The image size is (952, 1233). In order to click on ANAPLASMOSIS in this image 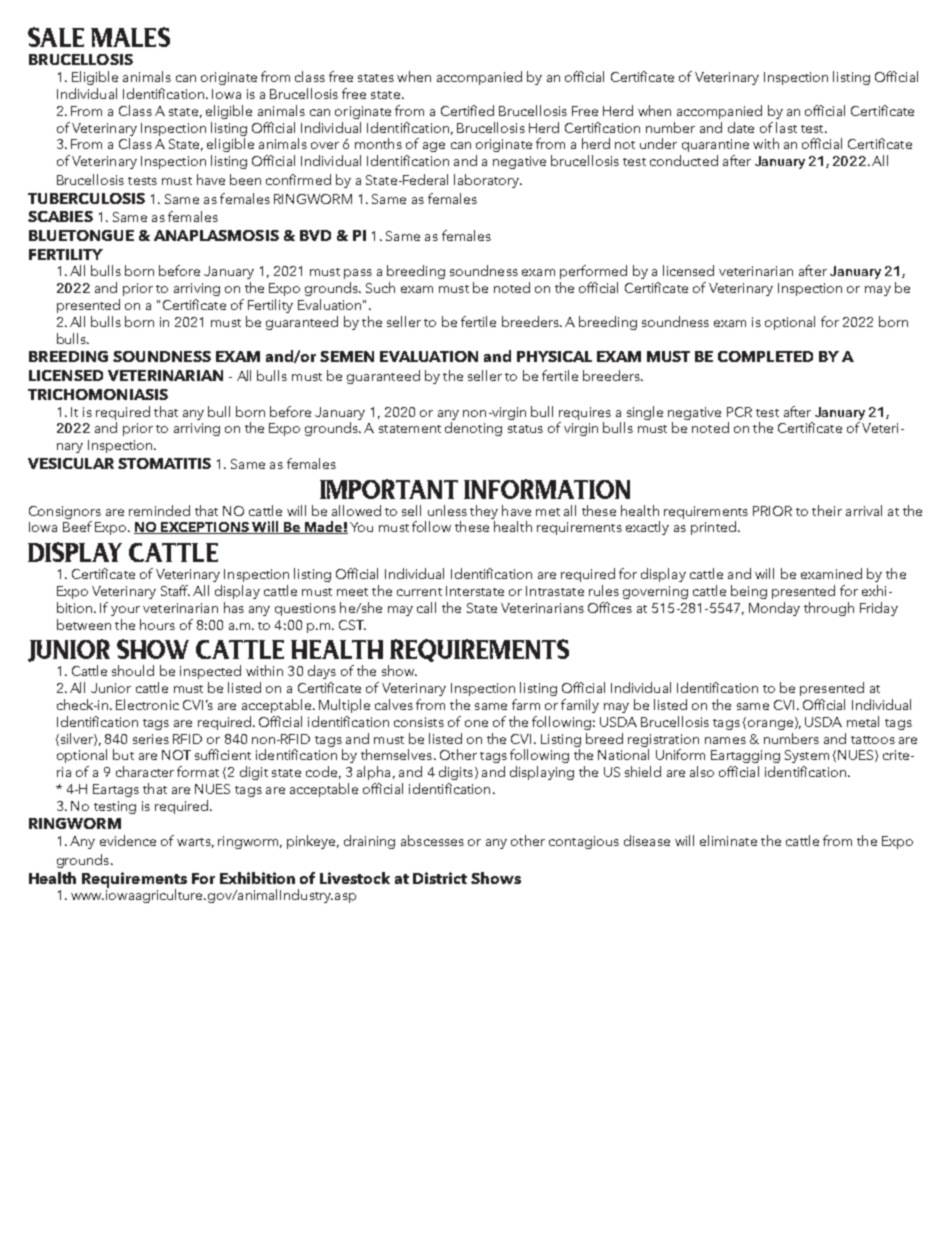, I will do `click(216, 235)`.
